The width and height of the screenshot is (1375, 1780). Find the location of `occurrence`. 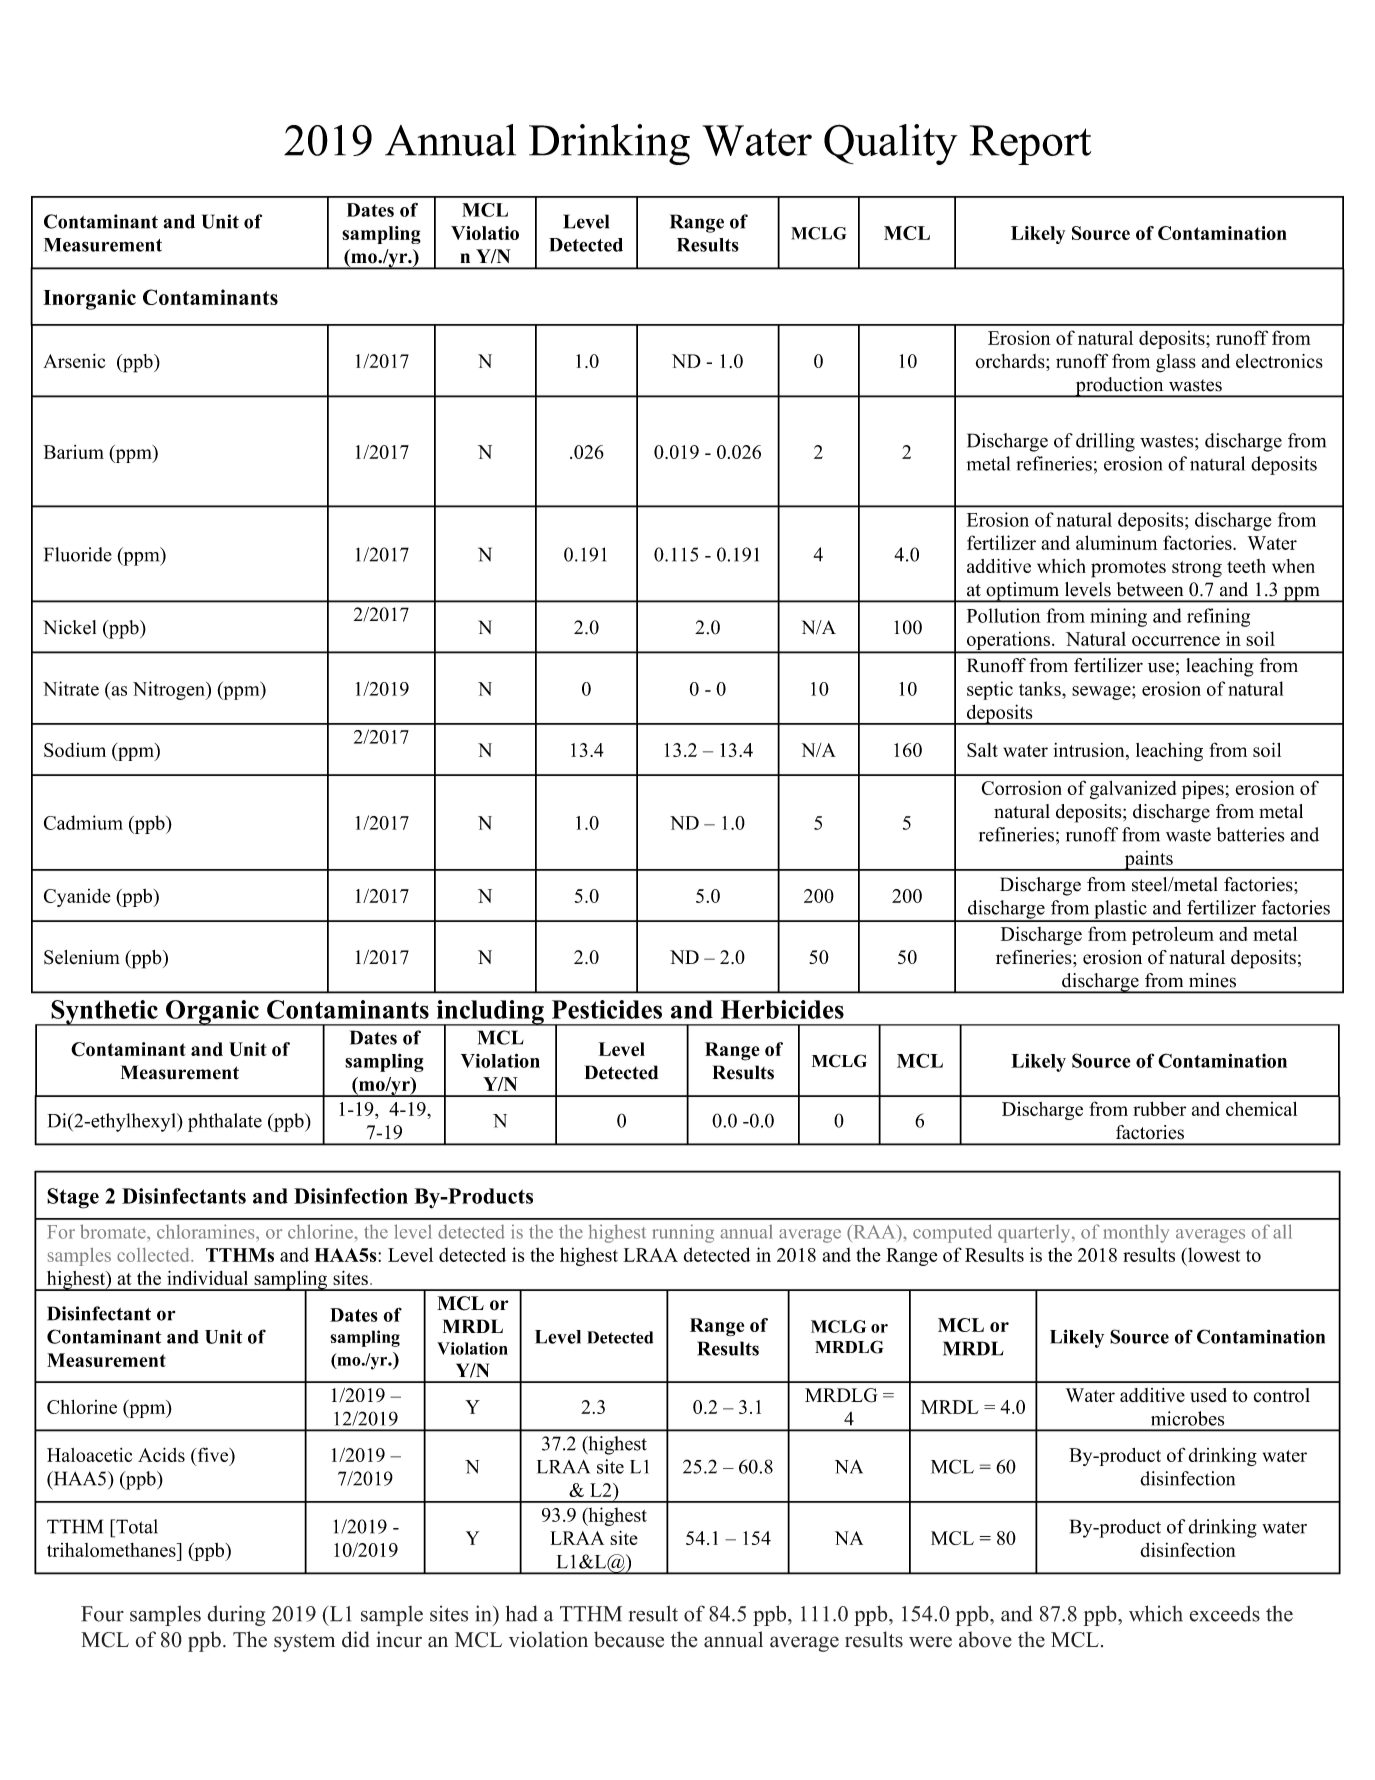

occurrence is located at coordinates (1176, 641).
